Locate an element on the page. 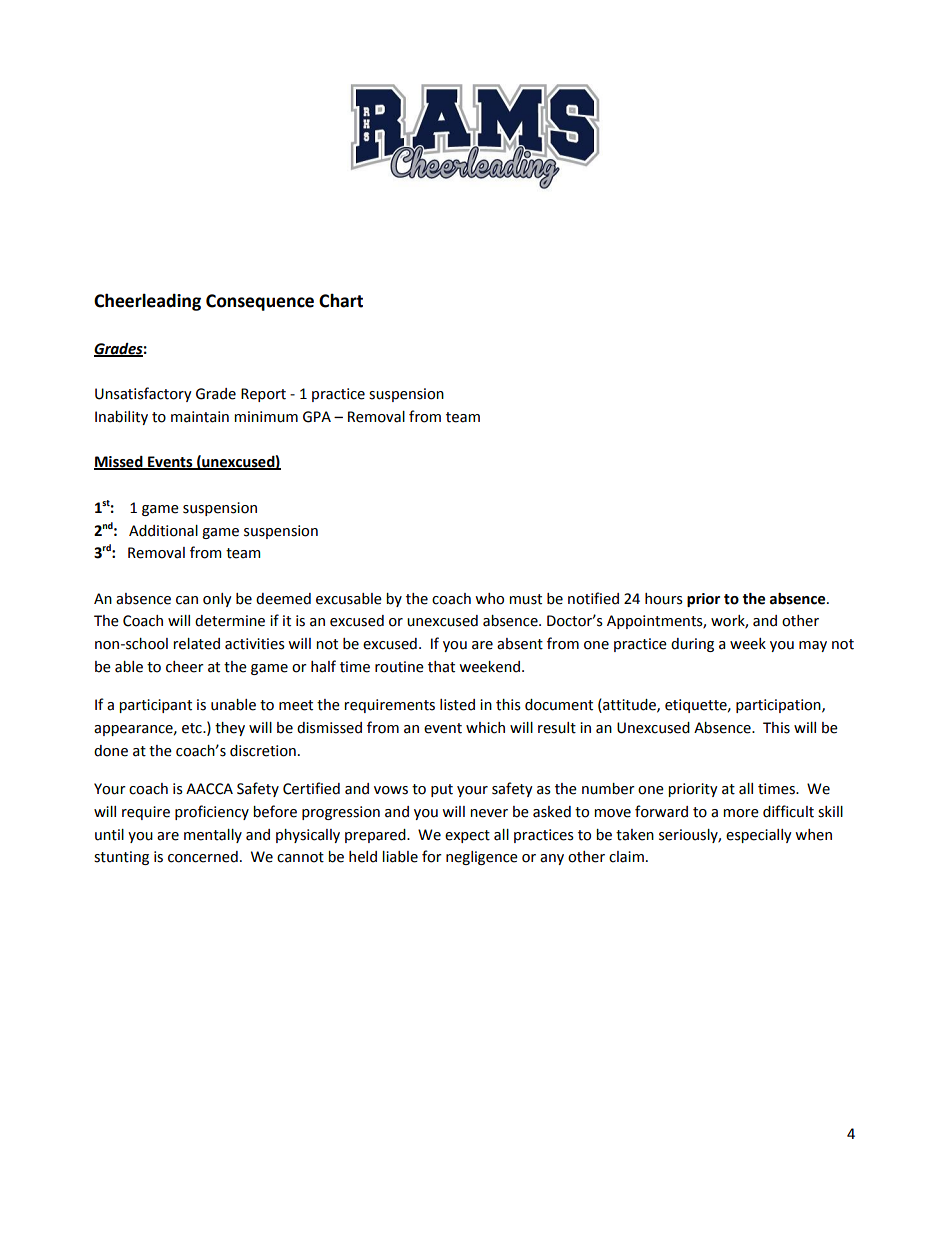 The width and height of the image is (952, 1233). Additional is located at coordinates (163, 531).
